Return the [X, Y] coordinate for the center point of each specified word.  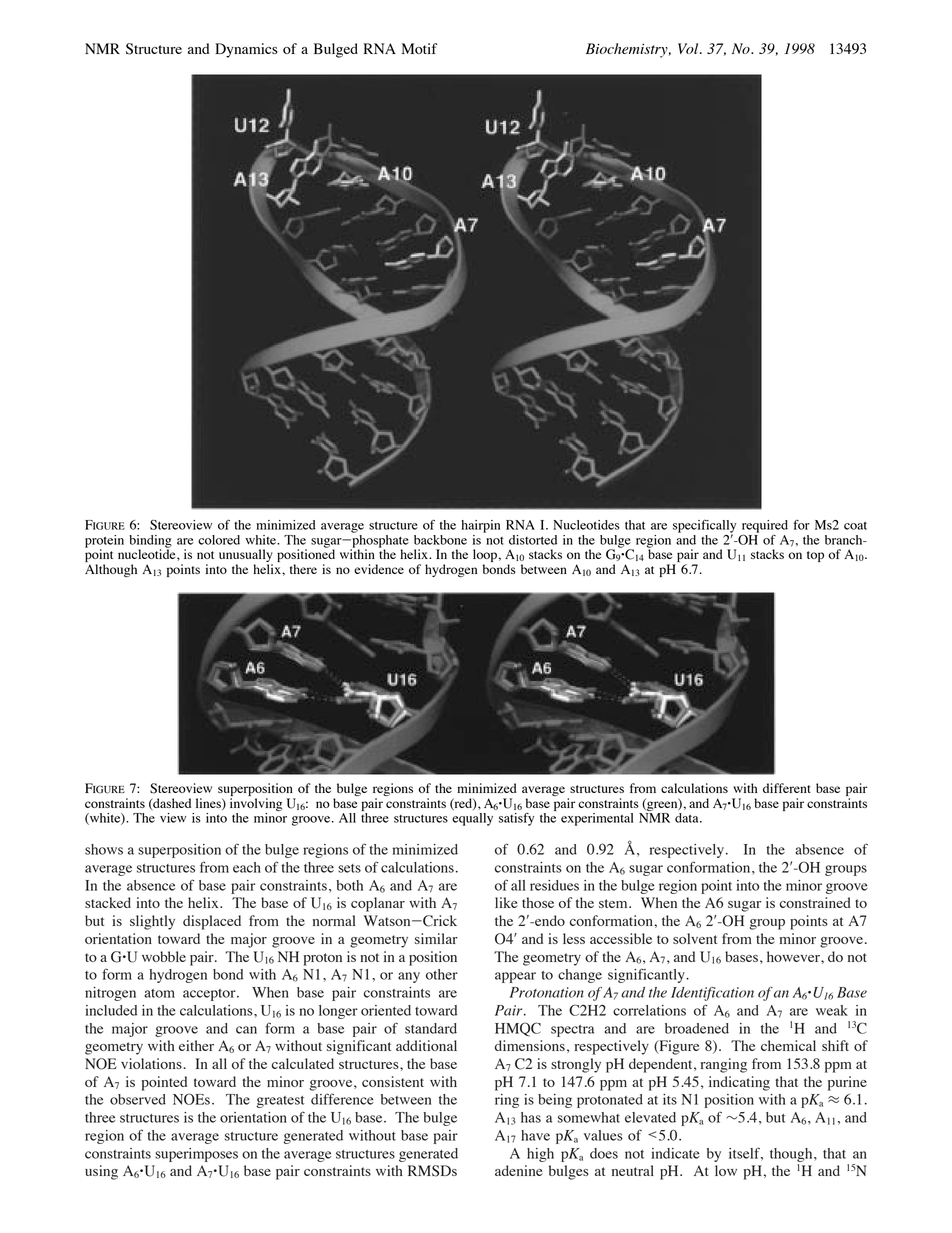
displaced [212, 922]
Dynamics [246, 50]
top [815, 556]
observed [138, 1099]
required [765, 526]
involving [256, 804]
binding [150, 542]
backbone [440, 540]
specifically [704, 527]
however [794, 956]
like [506, 902]
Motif [420, 48]
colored [219, 540]
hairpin [480, 526]
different [787, 788]
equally [472, 819]
